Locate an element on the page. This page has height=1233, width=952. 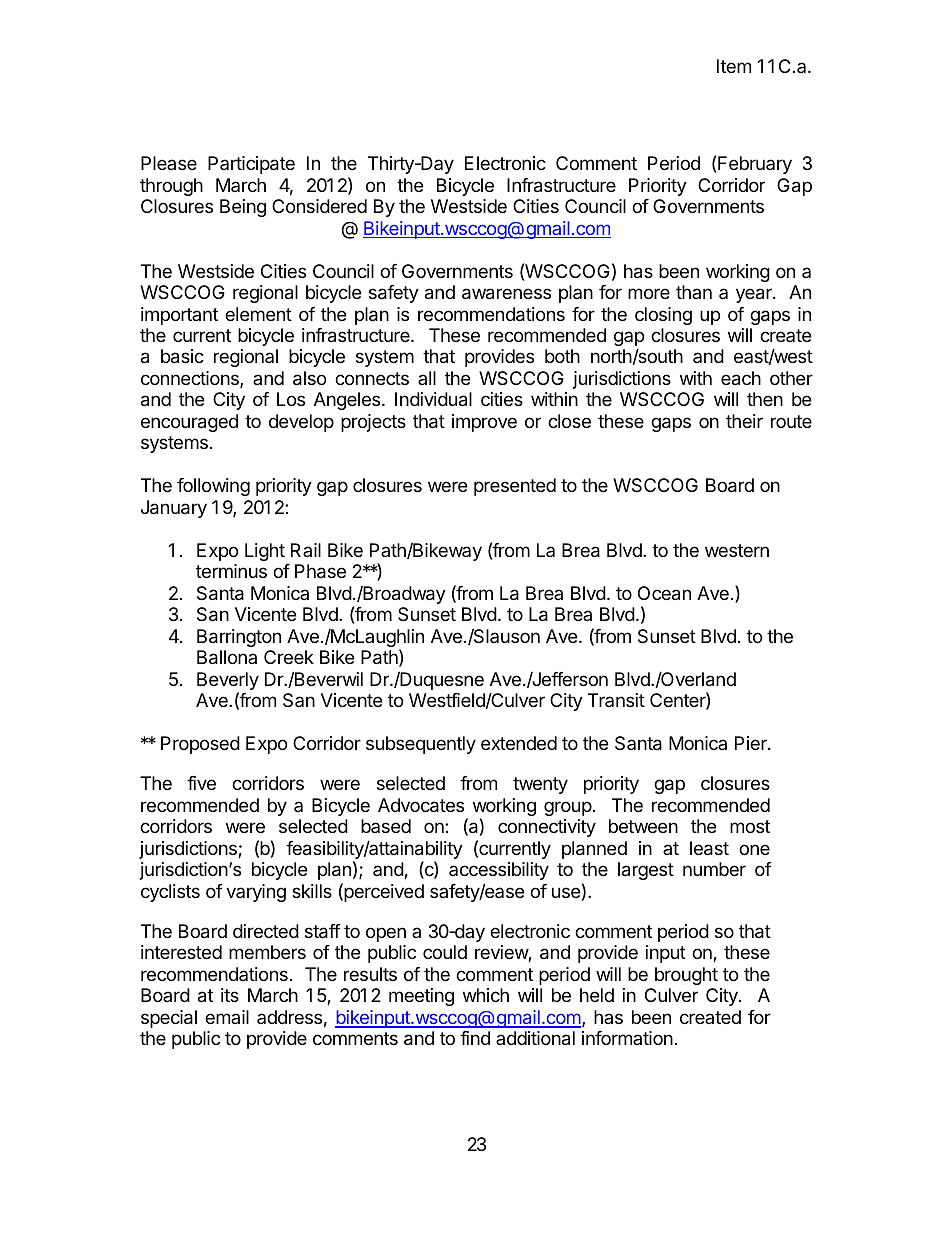
connections is located at coordinates (191, 379).
